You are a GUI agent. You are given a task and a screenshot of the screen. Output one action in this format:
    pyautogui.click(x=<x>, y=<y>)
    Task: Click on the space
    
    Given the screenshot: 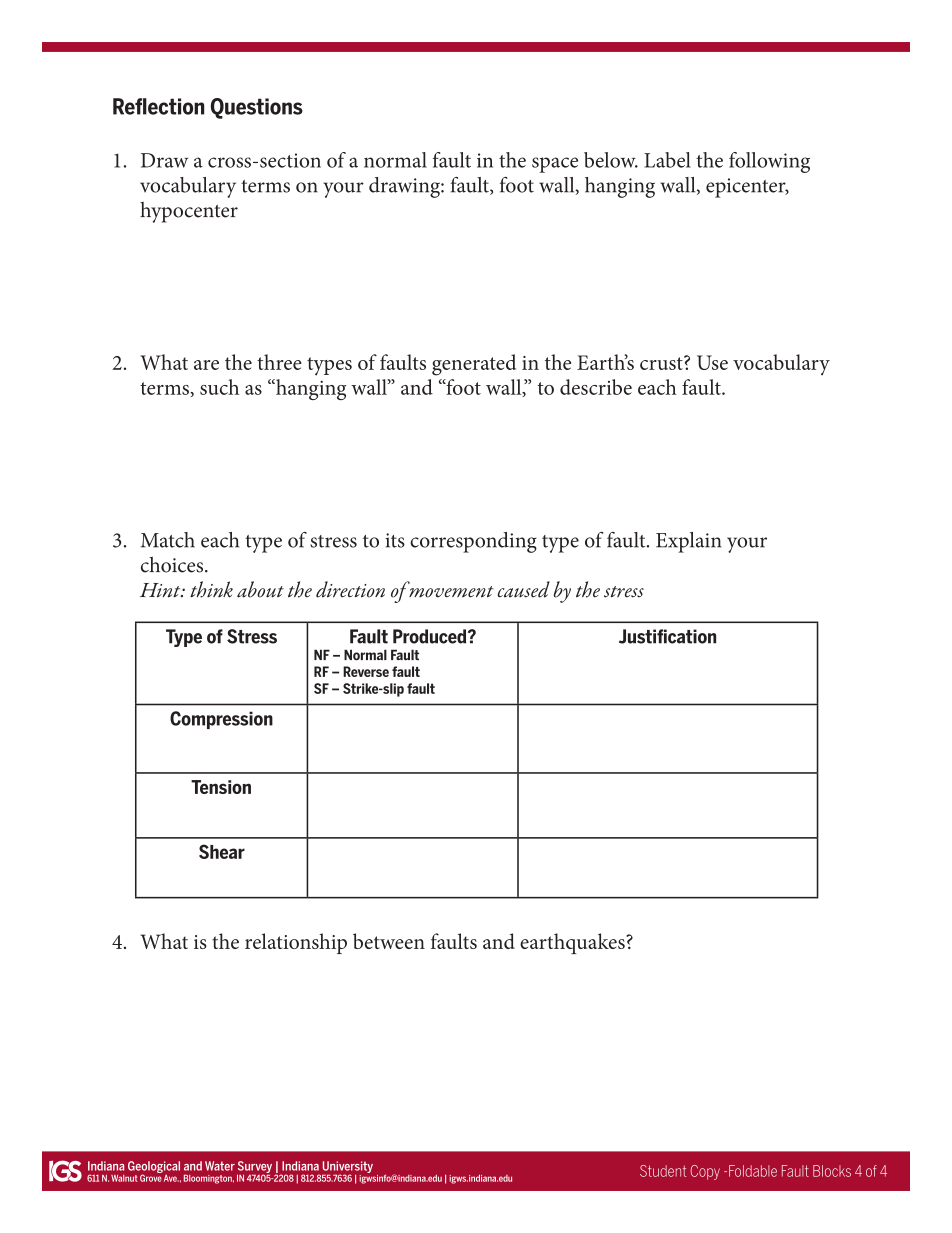 What is the action you would take?
    pyautogui.click(x=555, y=165)
